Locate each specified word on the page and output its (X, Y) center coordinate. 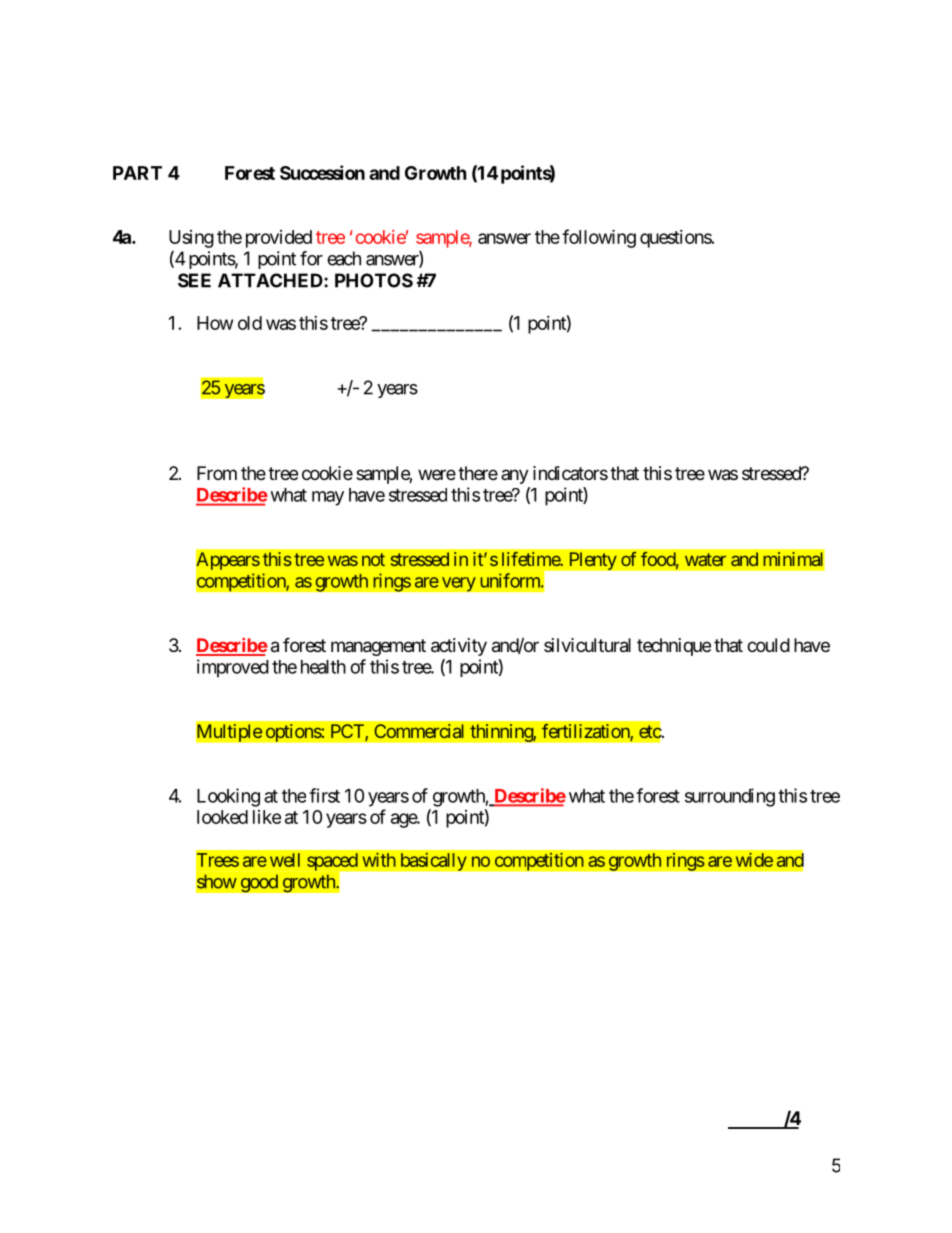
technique (674, 647)
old (250, 323)
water (705, 559)
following (599, 238)
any (515, 476)
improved (233, 668)
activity (459, 647)
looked (222, 817)
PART (137, 173)
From (217, 473)
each (344, 258)
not (373, 559)
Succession (322, 172)
